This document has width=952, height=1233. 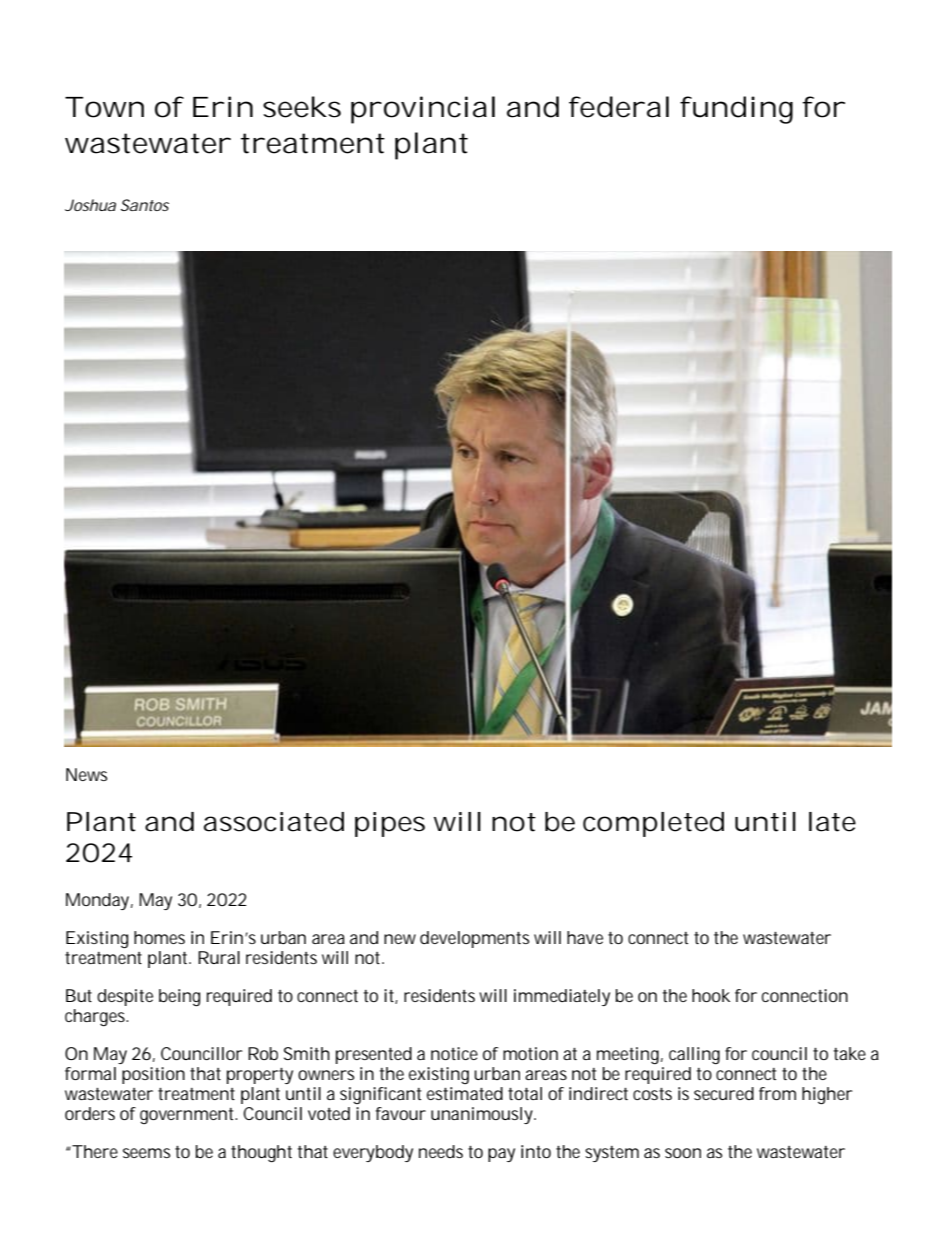 What do you see at coordinates (736, 110) in the document?
I see `funding` at bounding box center [736, 110].
